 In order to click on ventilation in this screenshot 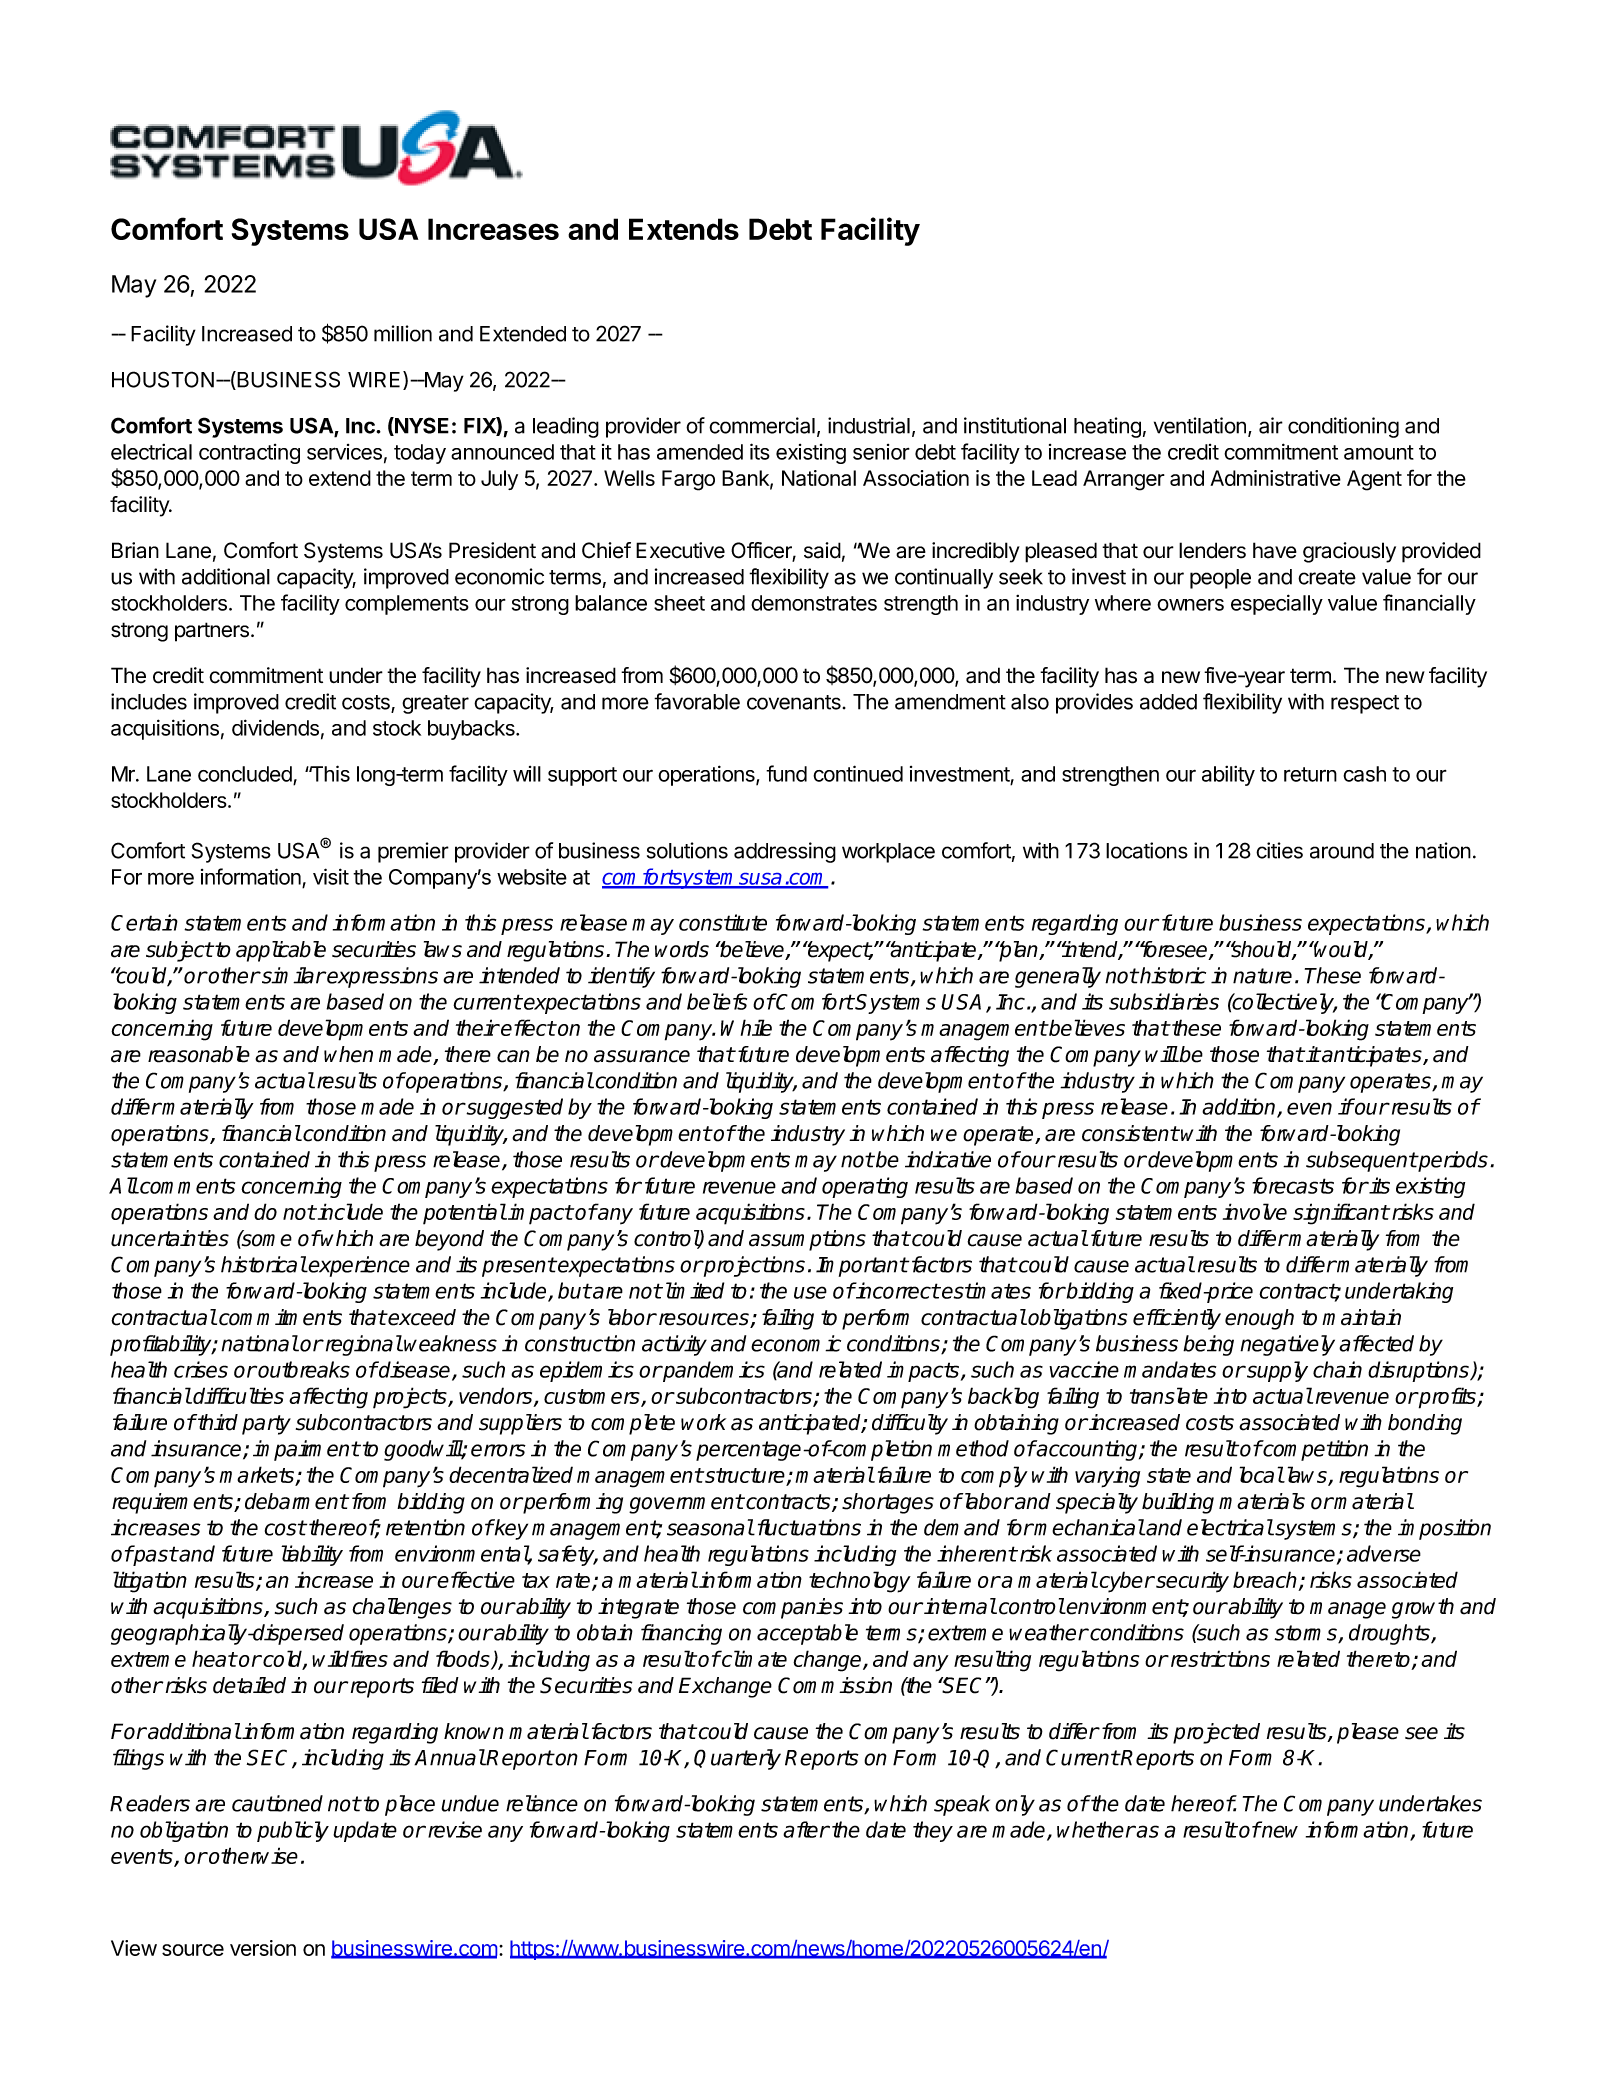, I will do `click(1200, 425)`.
